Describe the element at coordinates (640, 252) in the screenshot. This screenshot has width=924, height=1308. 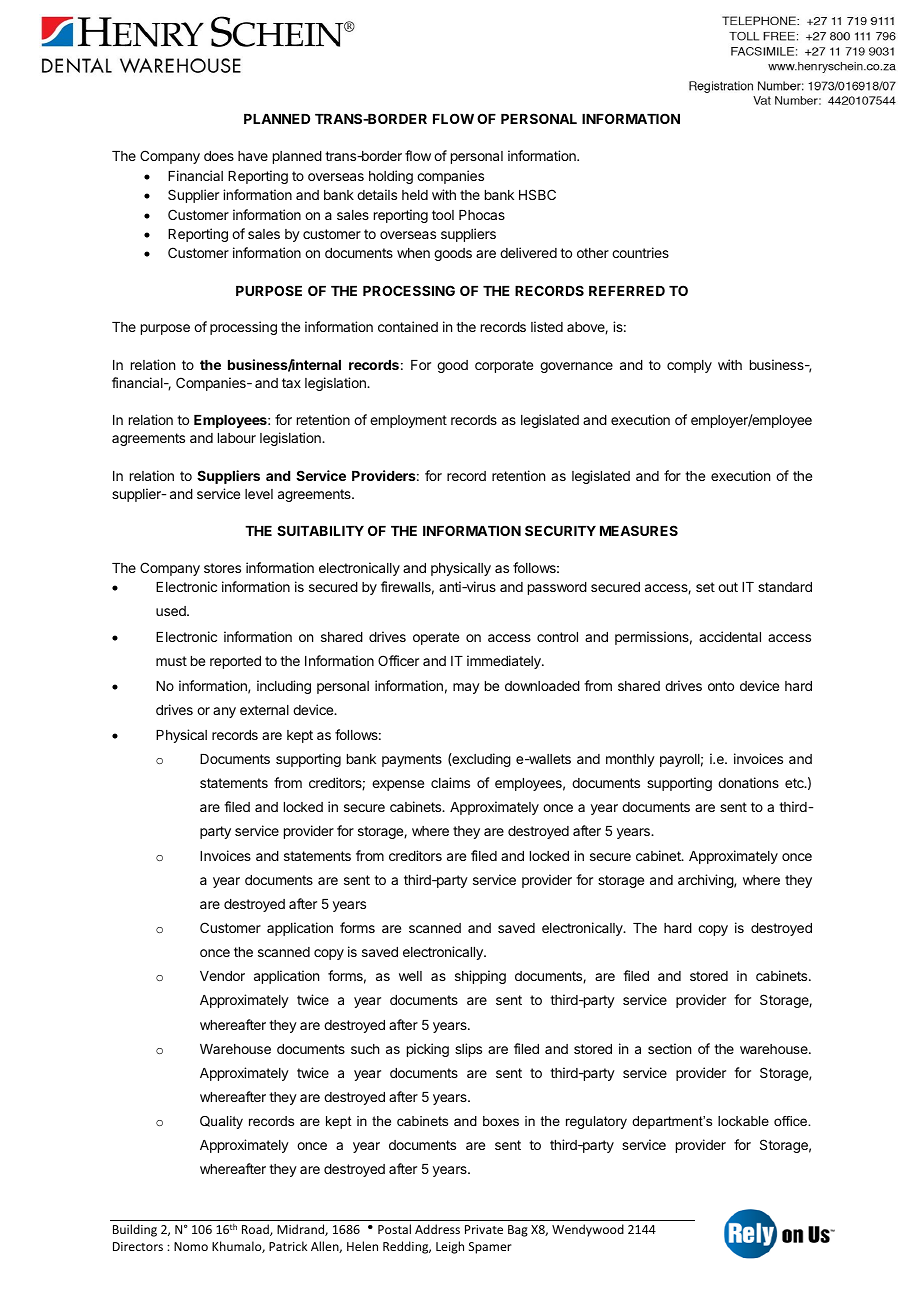
I see `countries` at that location.
